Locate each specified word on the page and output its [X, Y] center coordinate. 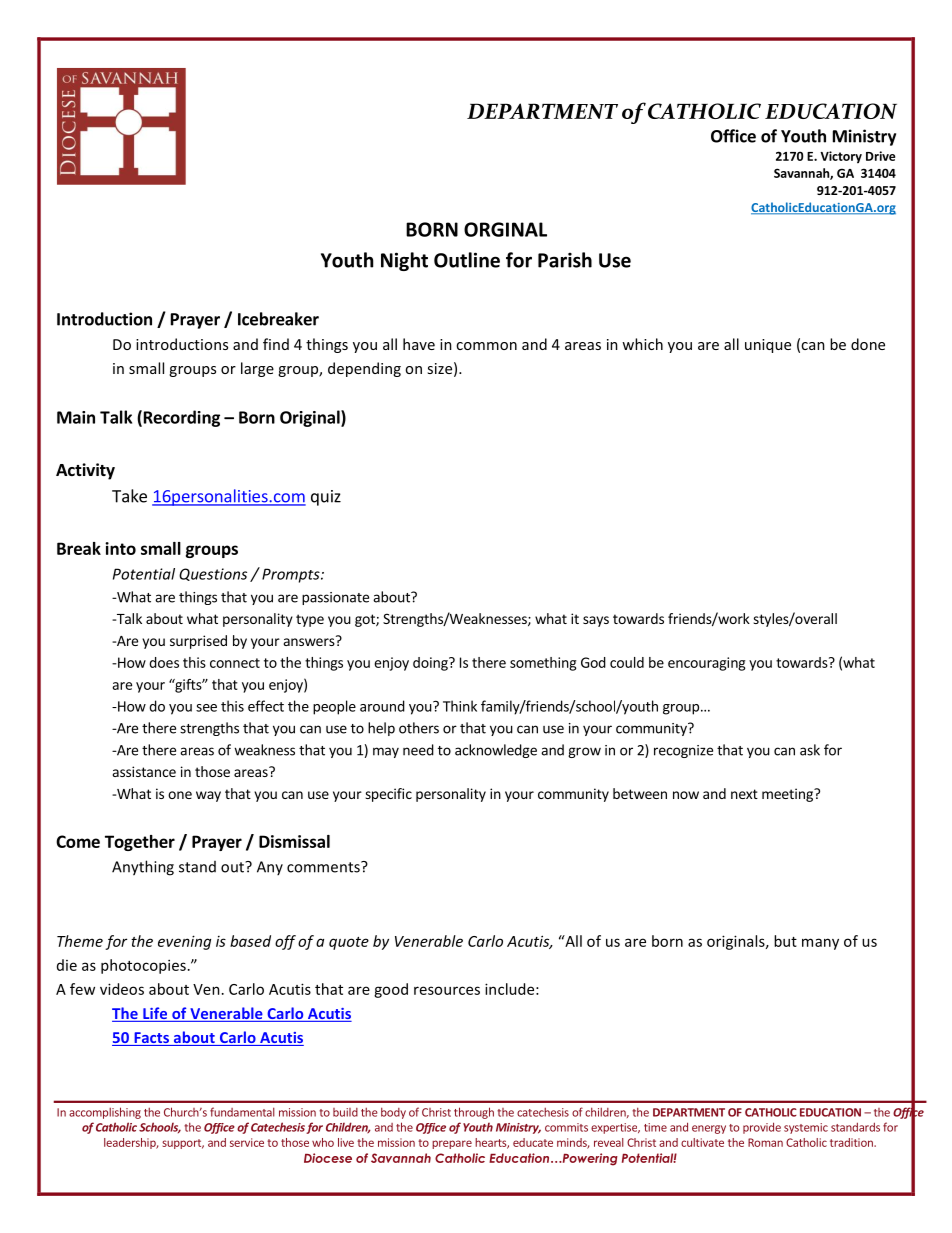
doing [431, 664]
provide [762, 1128]
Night [404, 261]
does [164, 662]
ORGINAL [505, 229]
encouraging [706, 664]
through [474, 1113]
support [183, 1144]
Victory [841, 157]
